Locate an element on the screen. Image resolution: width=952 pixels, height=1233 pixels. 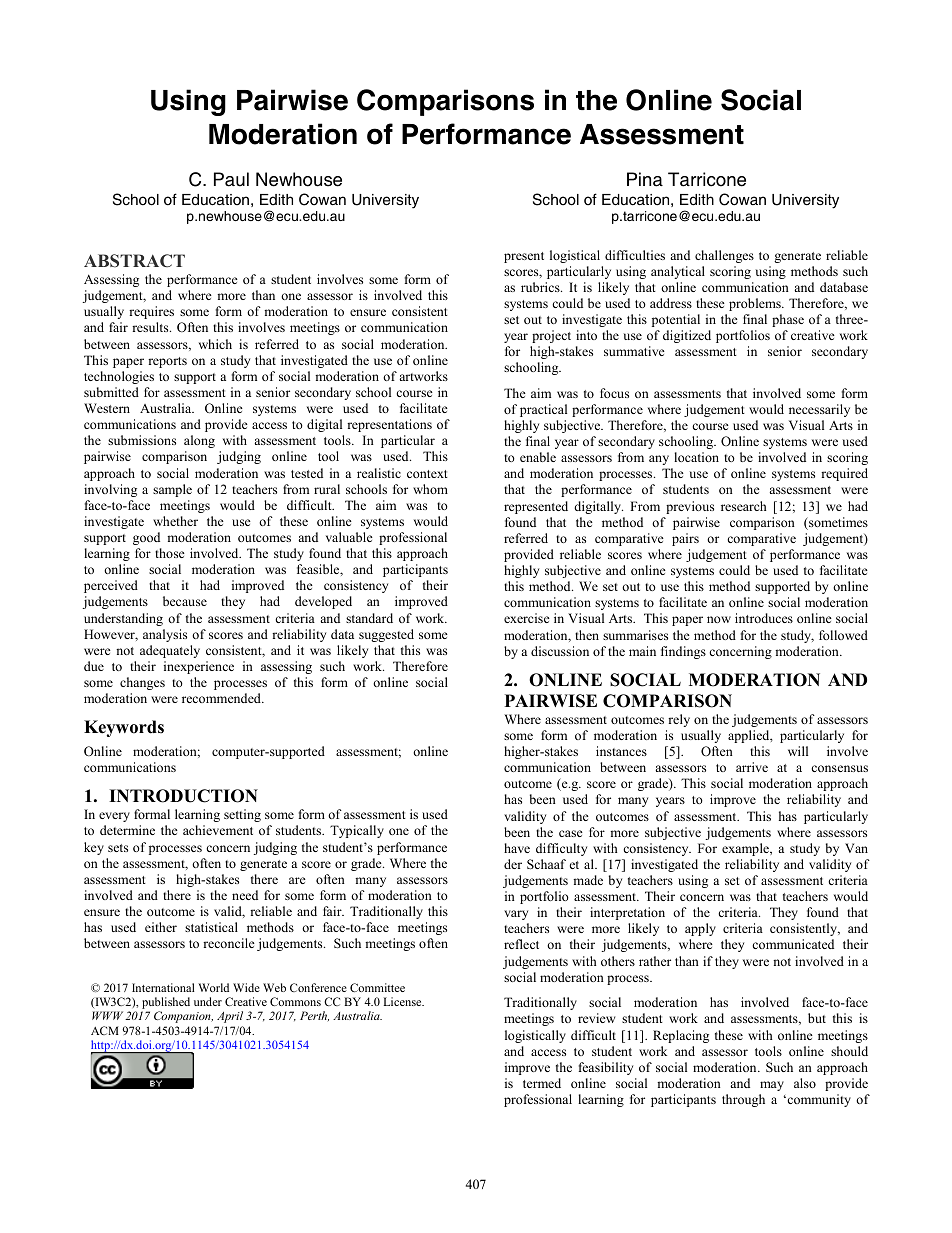
Van is located at coordinates (856, 848).
